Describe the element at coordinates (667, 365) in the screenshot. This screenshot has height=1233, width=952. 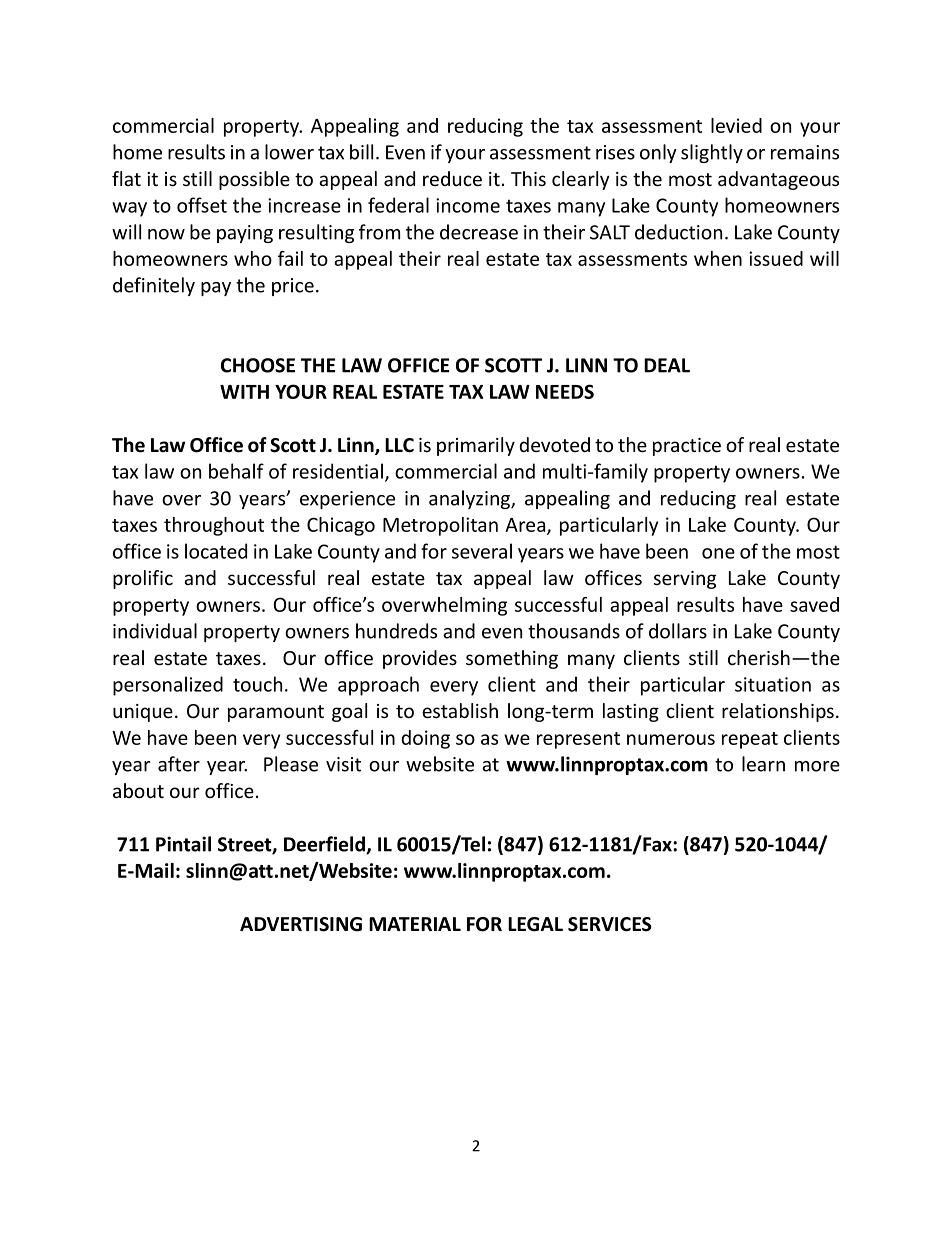
I see `DEAL` at that location.
